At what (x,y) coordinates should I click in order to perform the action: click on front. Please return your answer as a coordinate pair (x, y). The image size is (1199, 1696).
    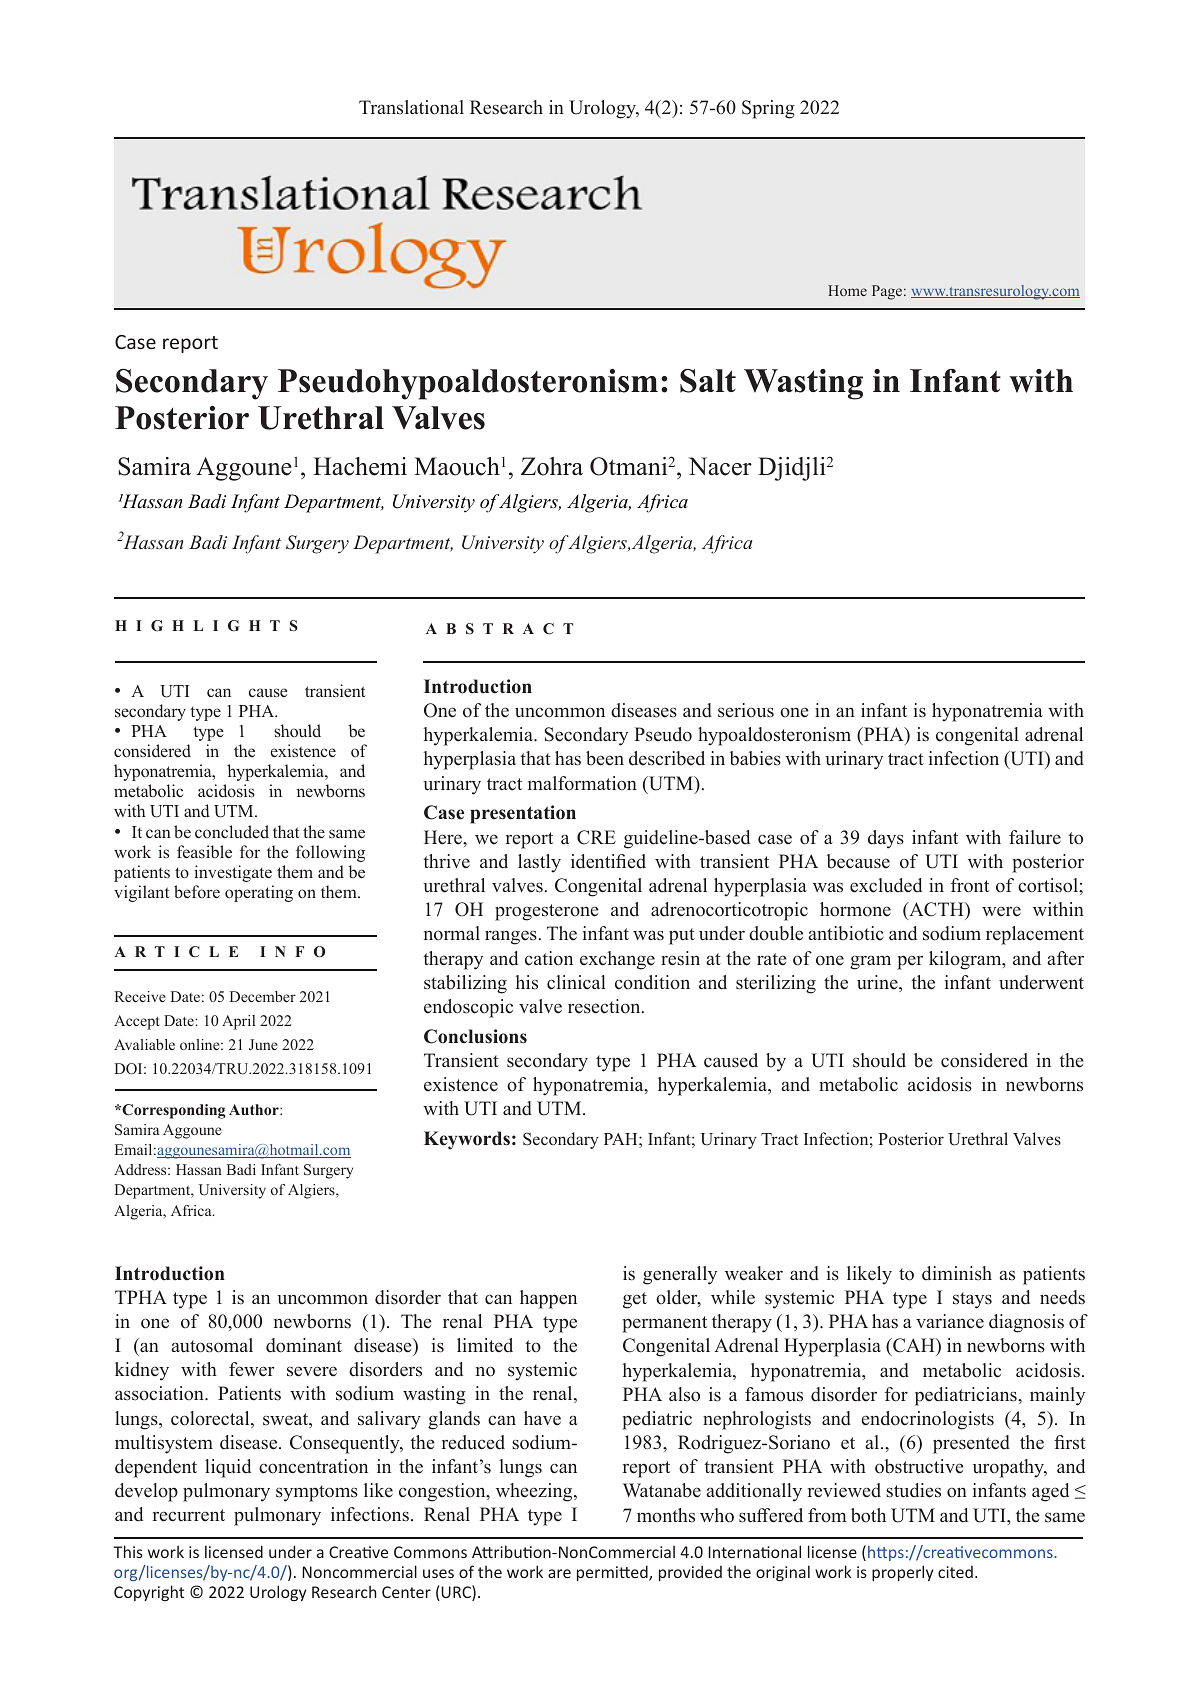
    Looking at the image, I should click on (970, 885).
